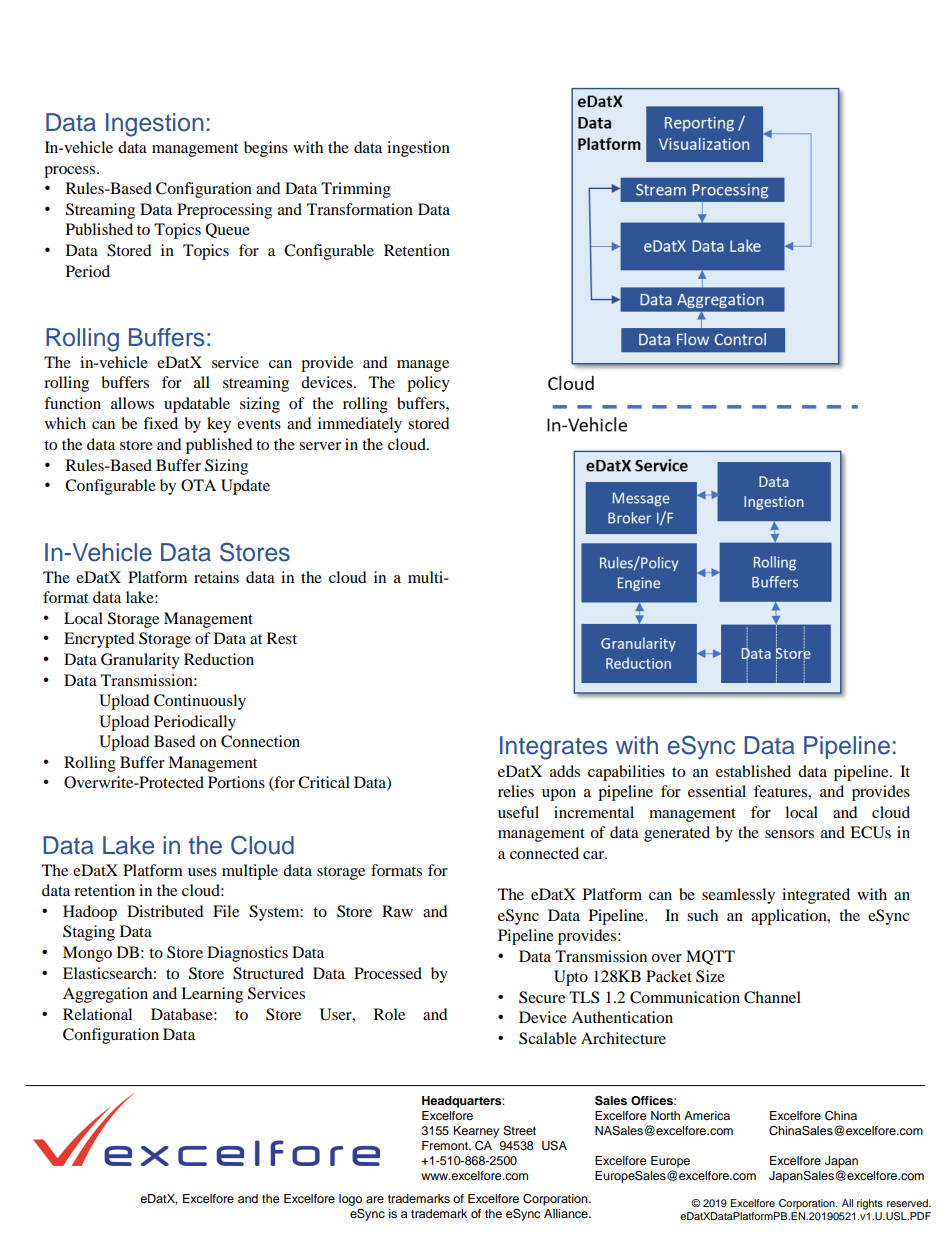 This page has width=952, height=1233. Describe the element at coordinates (446, 1145) in the page. I see `Fremont` at that location.
